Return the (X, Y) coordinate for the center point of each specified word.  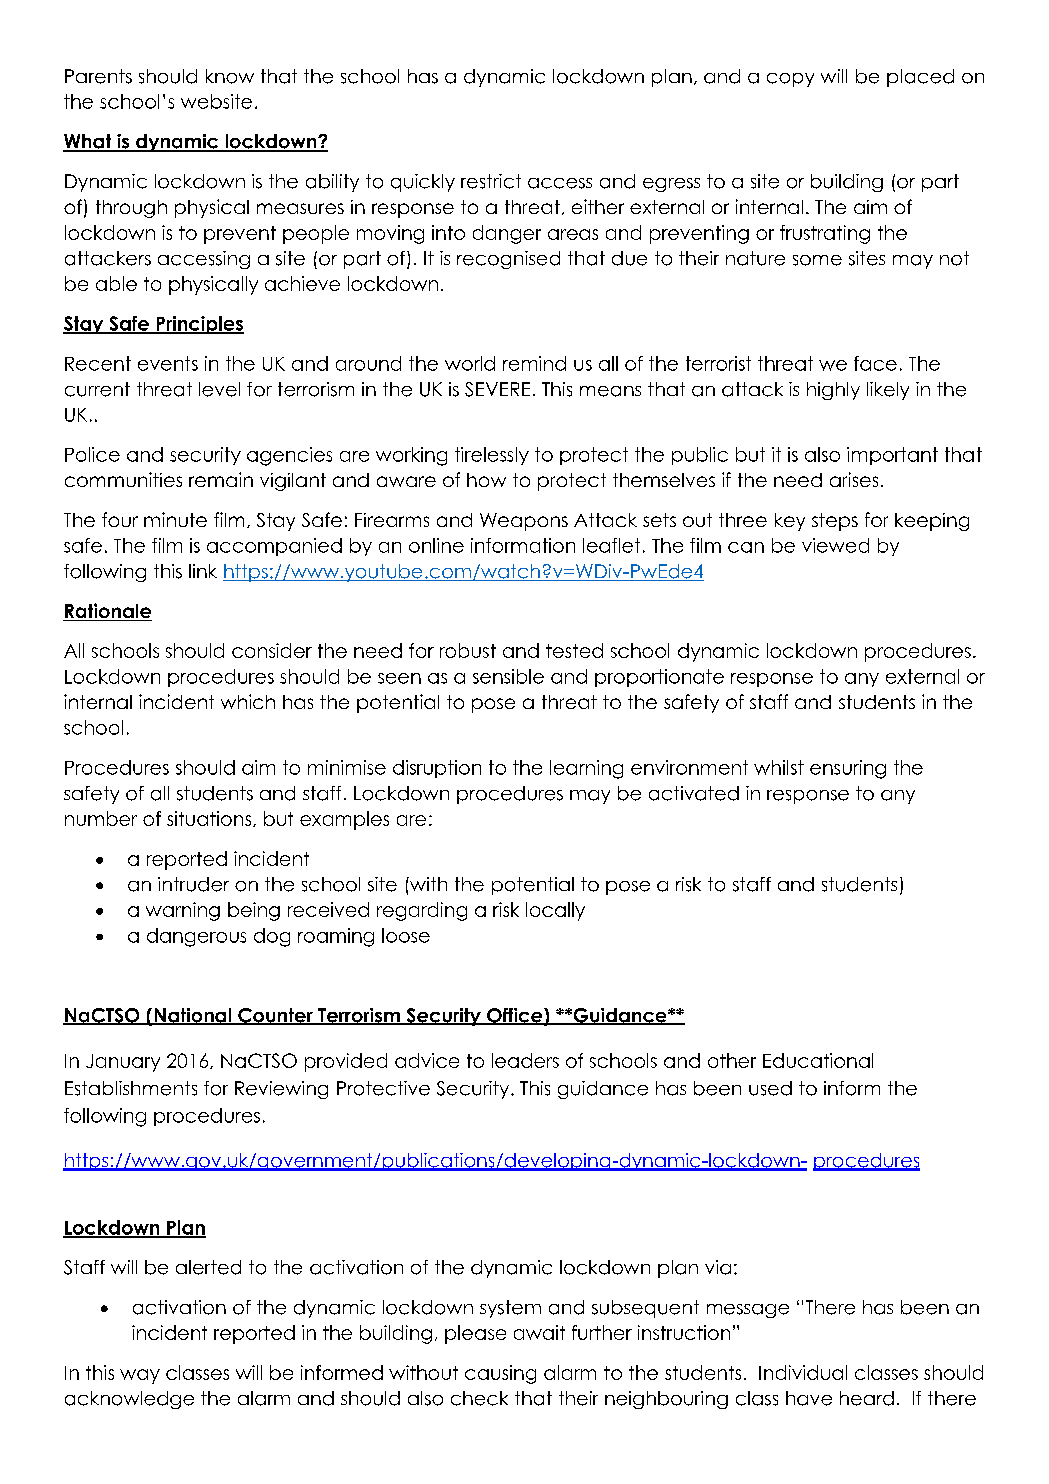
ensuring (848, 769)
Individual (803, 1372)
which (248, 701)
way (140, 1376)
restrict (491, 181)
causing (500, 1374)
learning (586, 769)
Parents (98, 76)
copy (790, 80)
